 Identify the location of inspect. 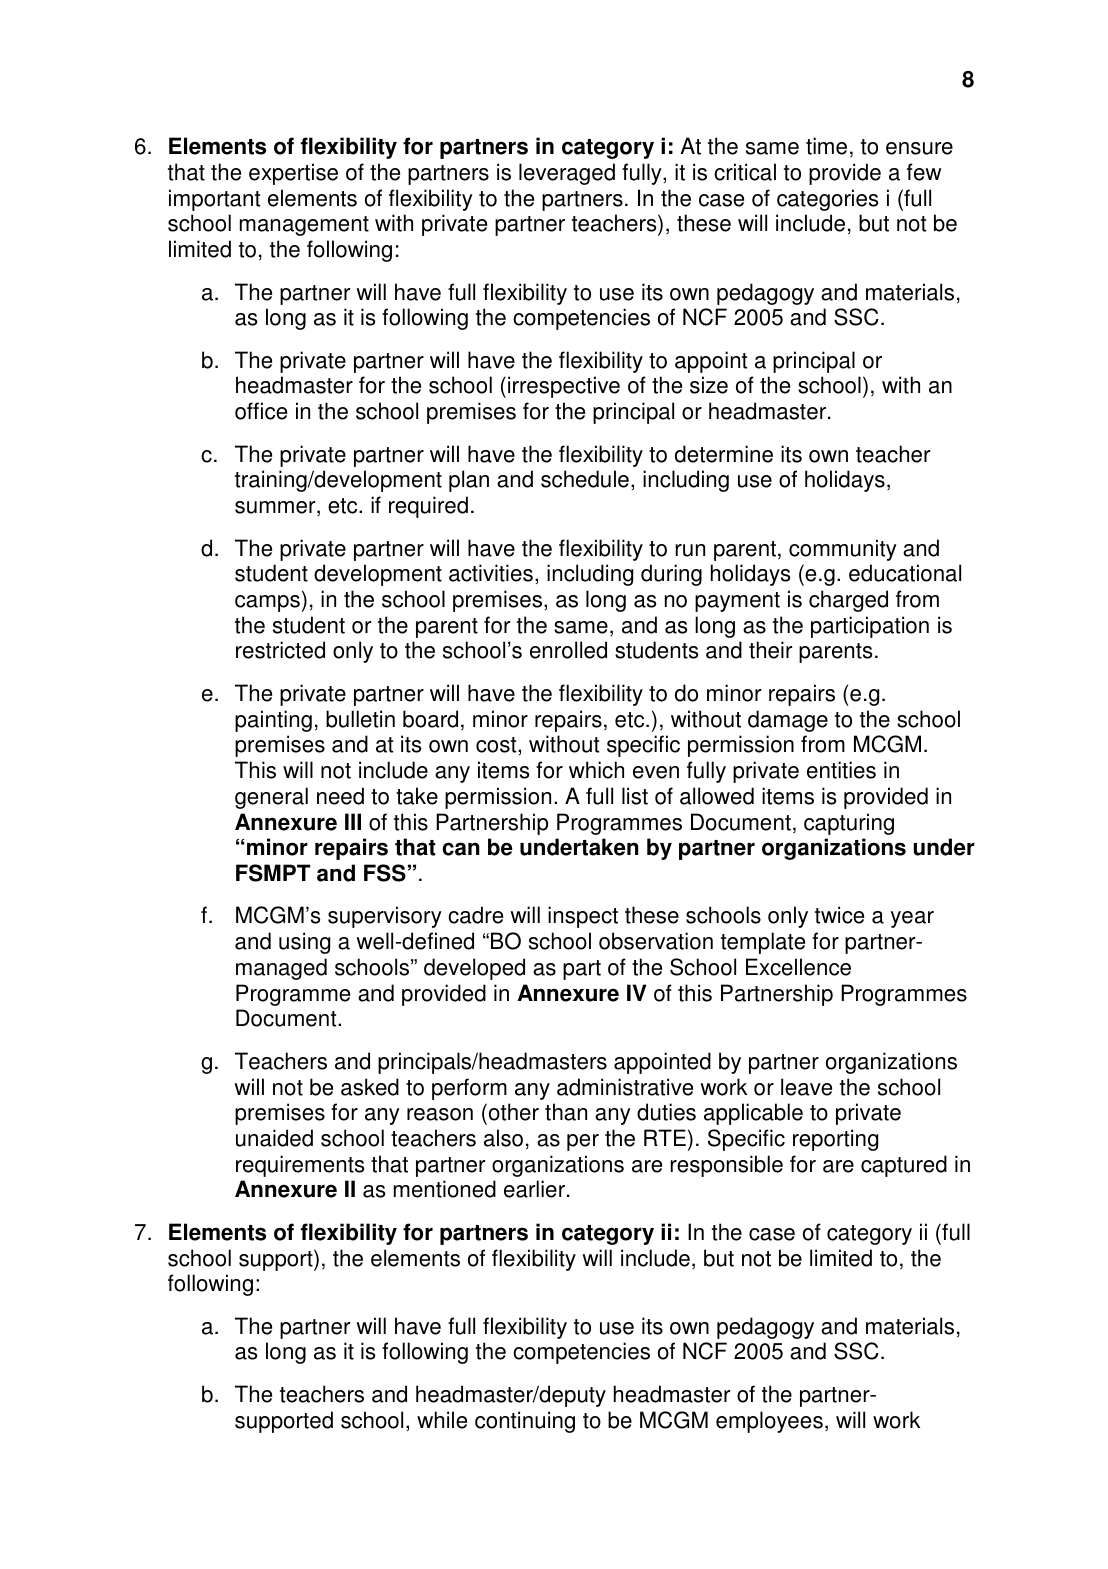
(583, 917).
